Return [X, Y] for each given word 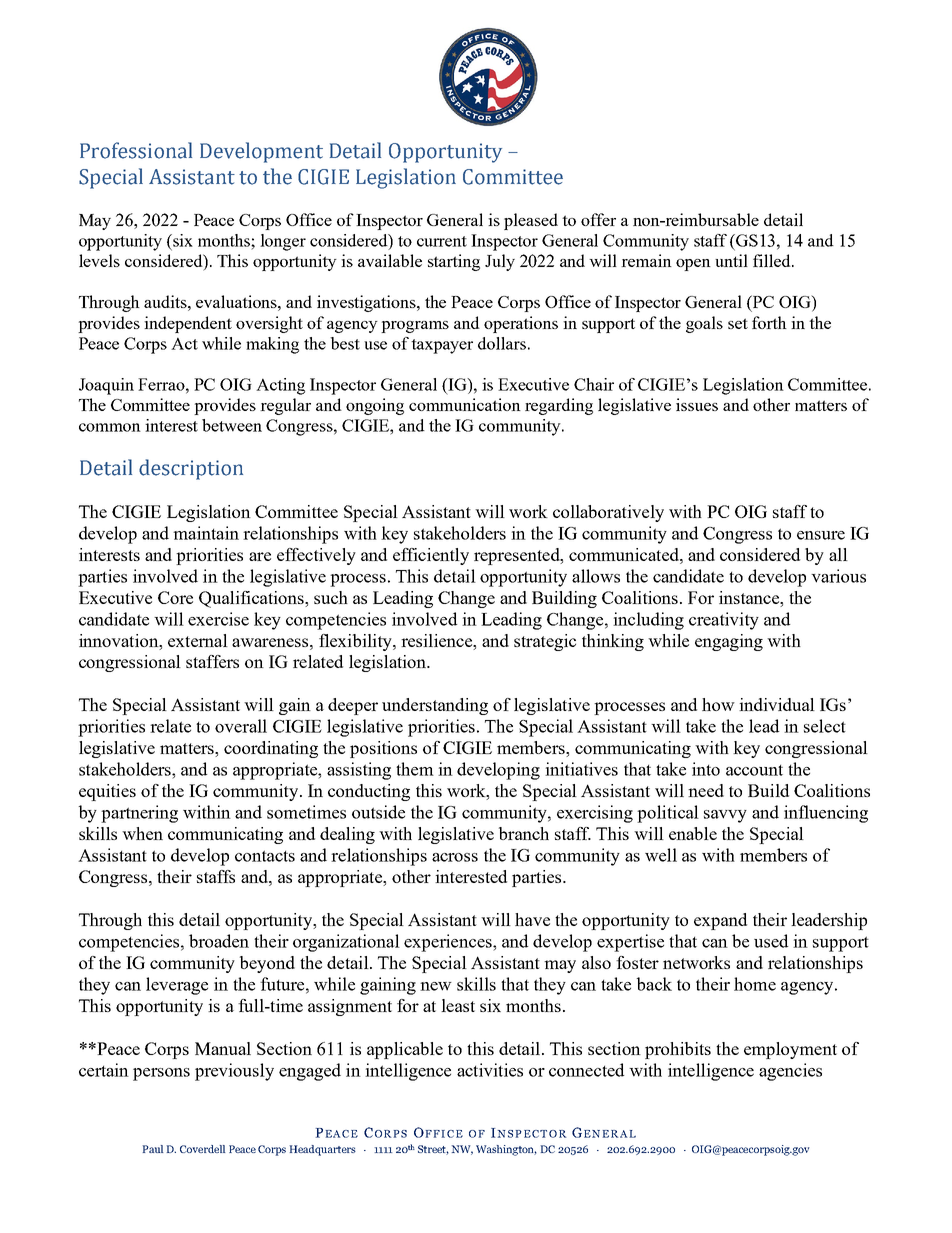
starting [454, 262]
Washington [506, 1150]
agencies [790, 1072]
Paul [153, 1149]
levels [99, 260]
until [731, 260]
